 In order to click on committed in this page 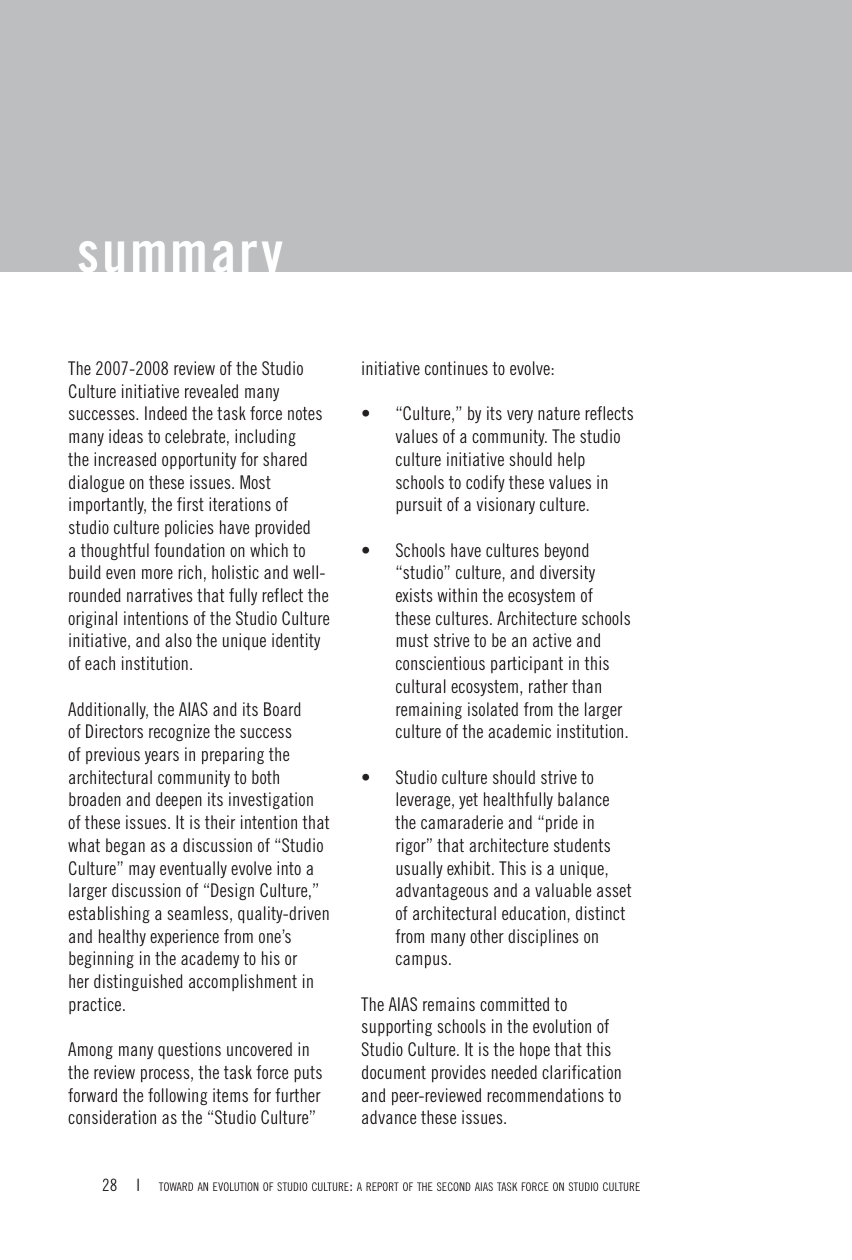, I will do `click(514, 1004)`.
